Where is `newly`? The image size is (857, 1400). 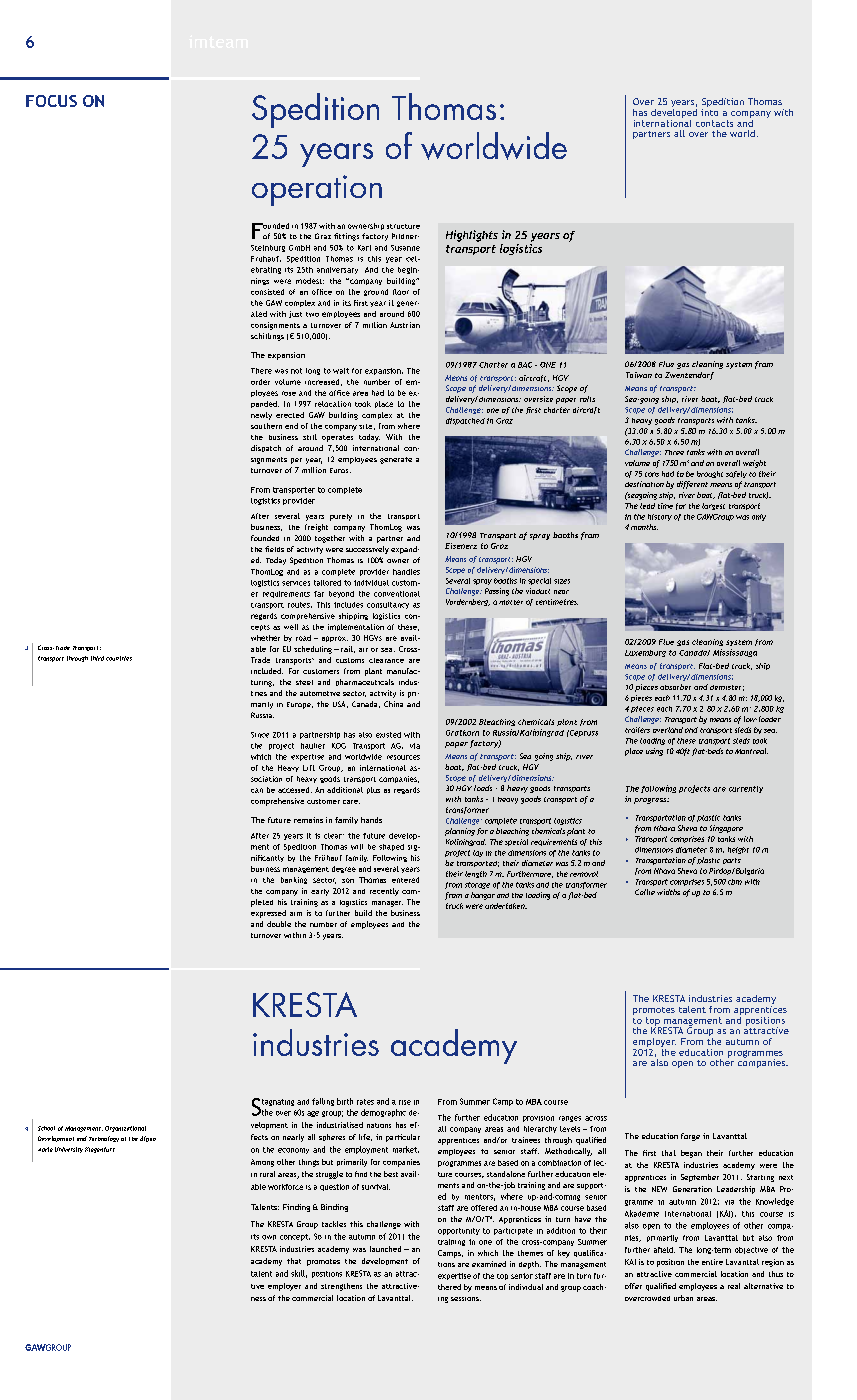
newly is located at coordinates (261, 416).
